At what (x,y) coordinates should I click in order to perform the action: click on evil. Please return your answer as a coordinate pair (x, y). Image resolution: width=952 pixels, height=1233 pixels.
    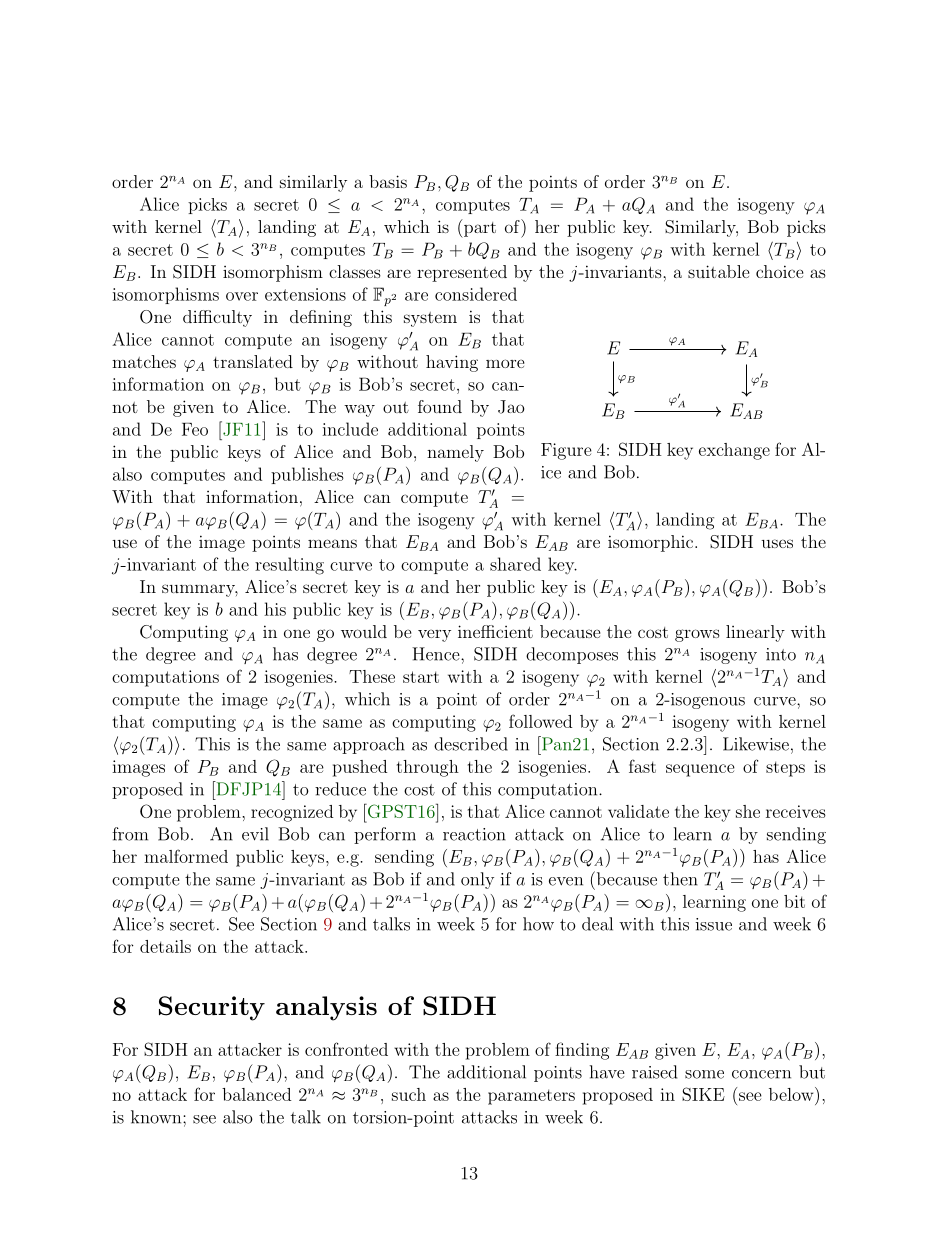
    Looking at the image, I should click on (255, 834).
